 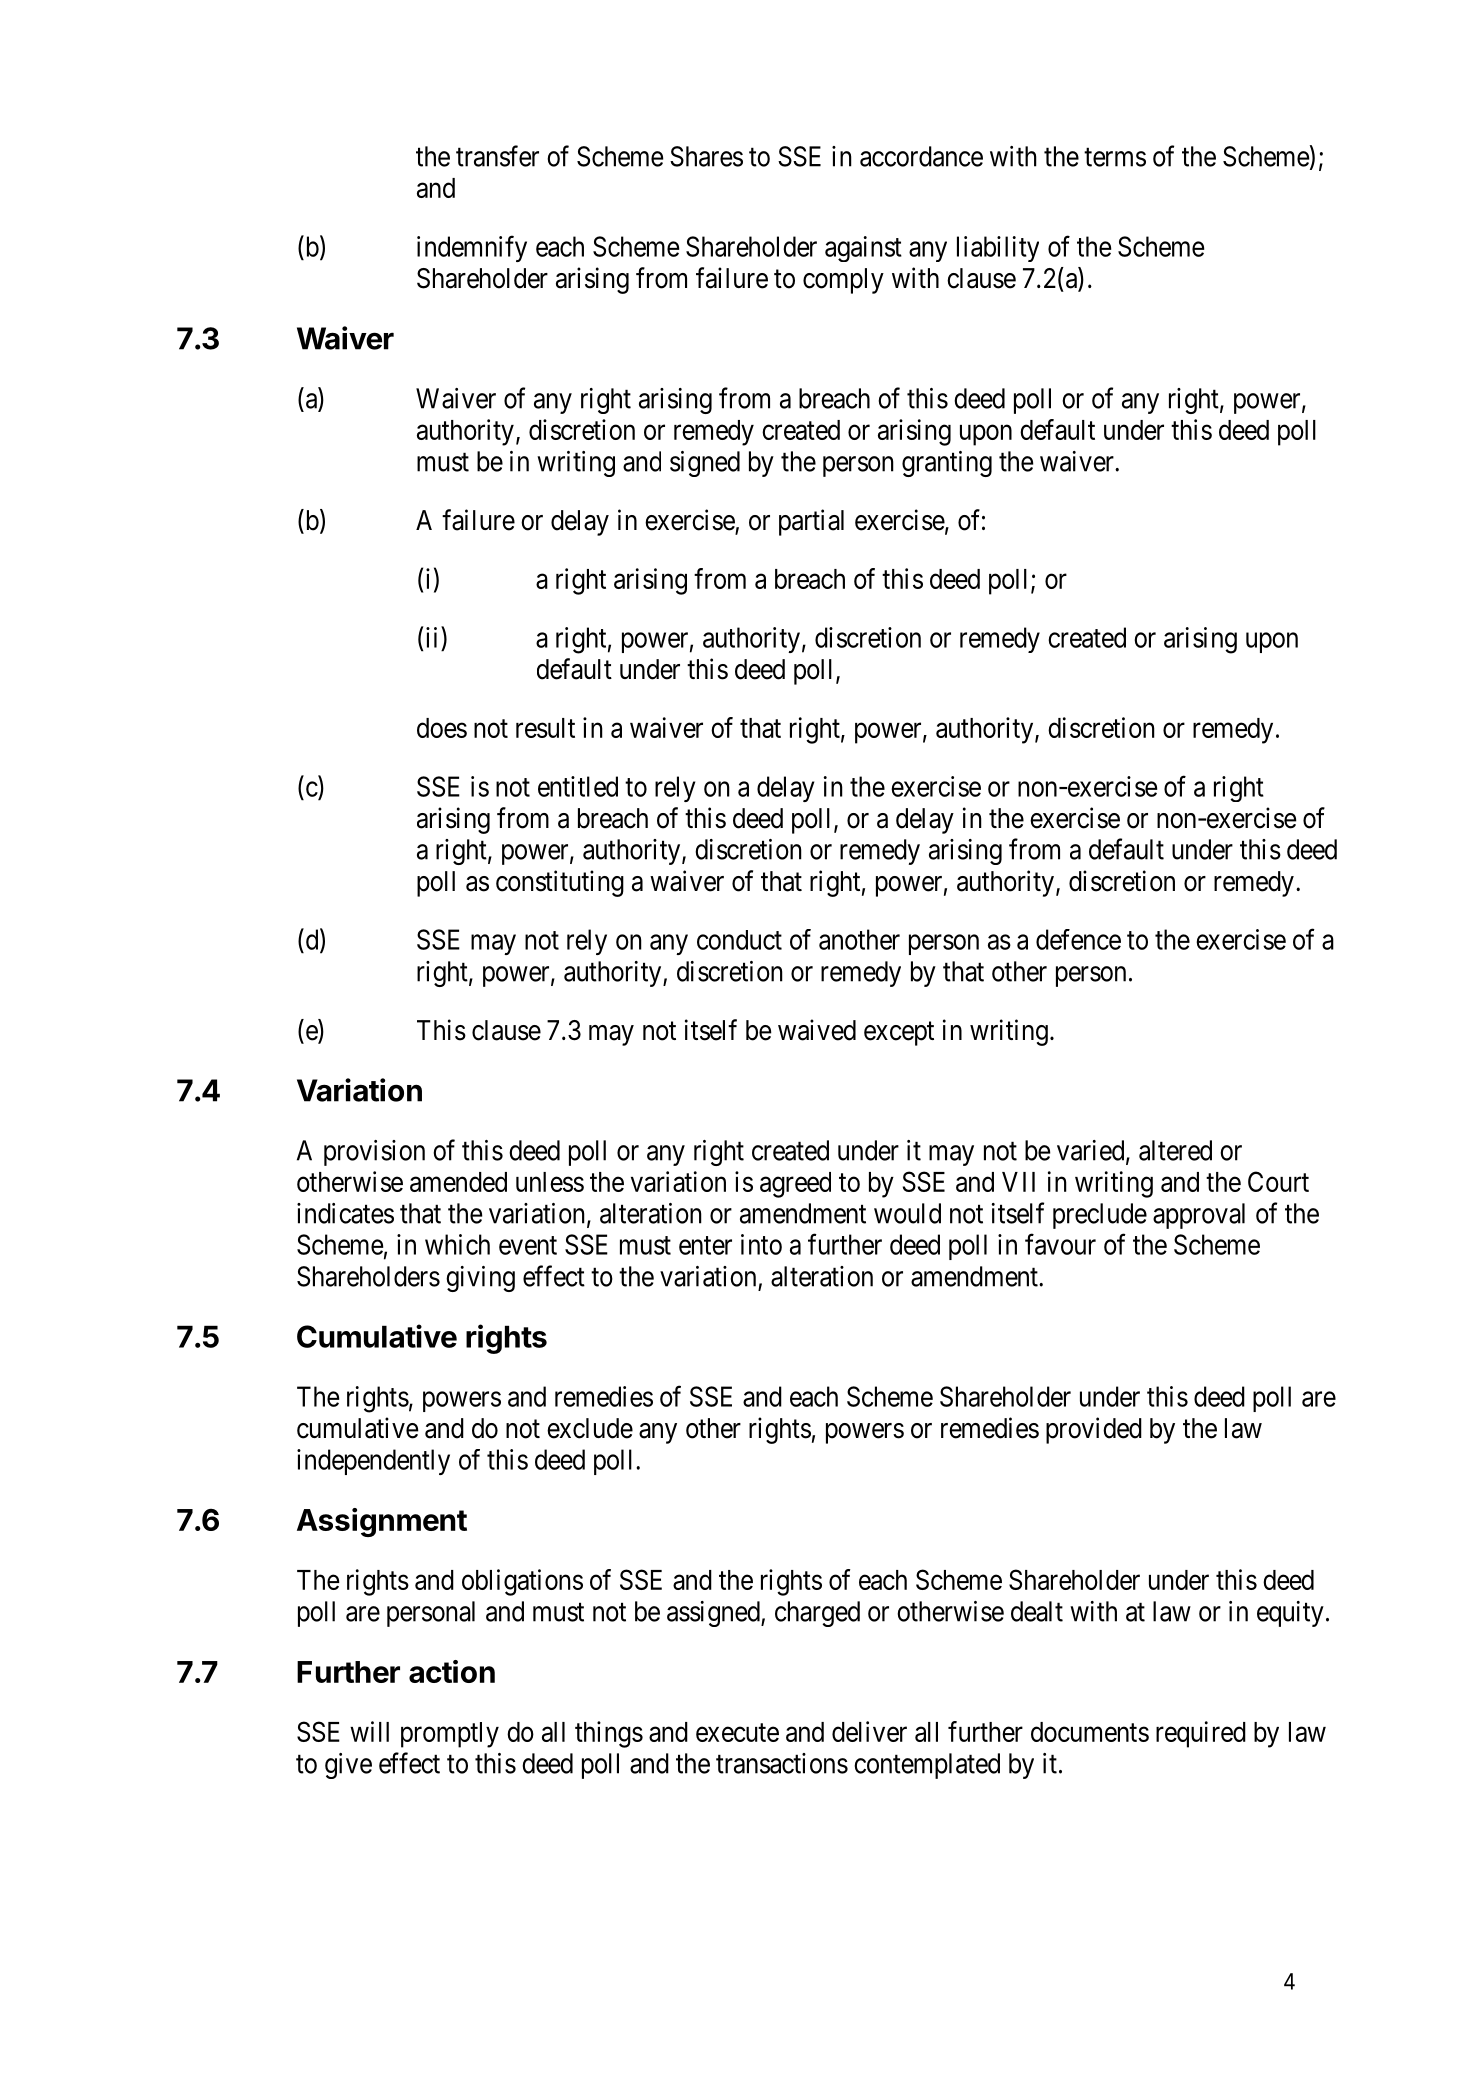 I want to click on constituting, so click(x=560, y=883).
